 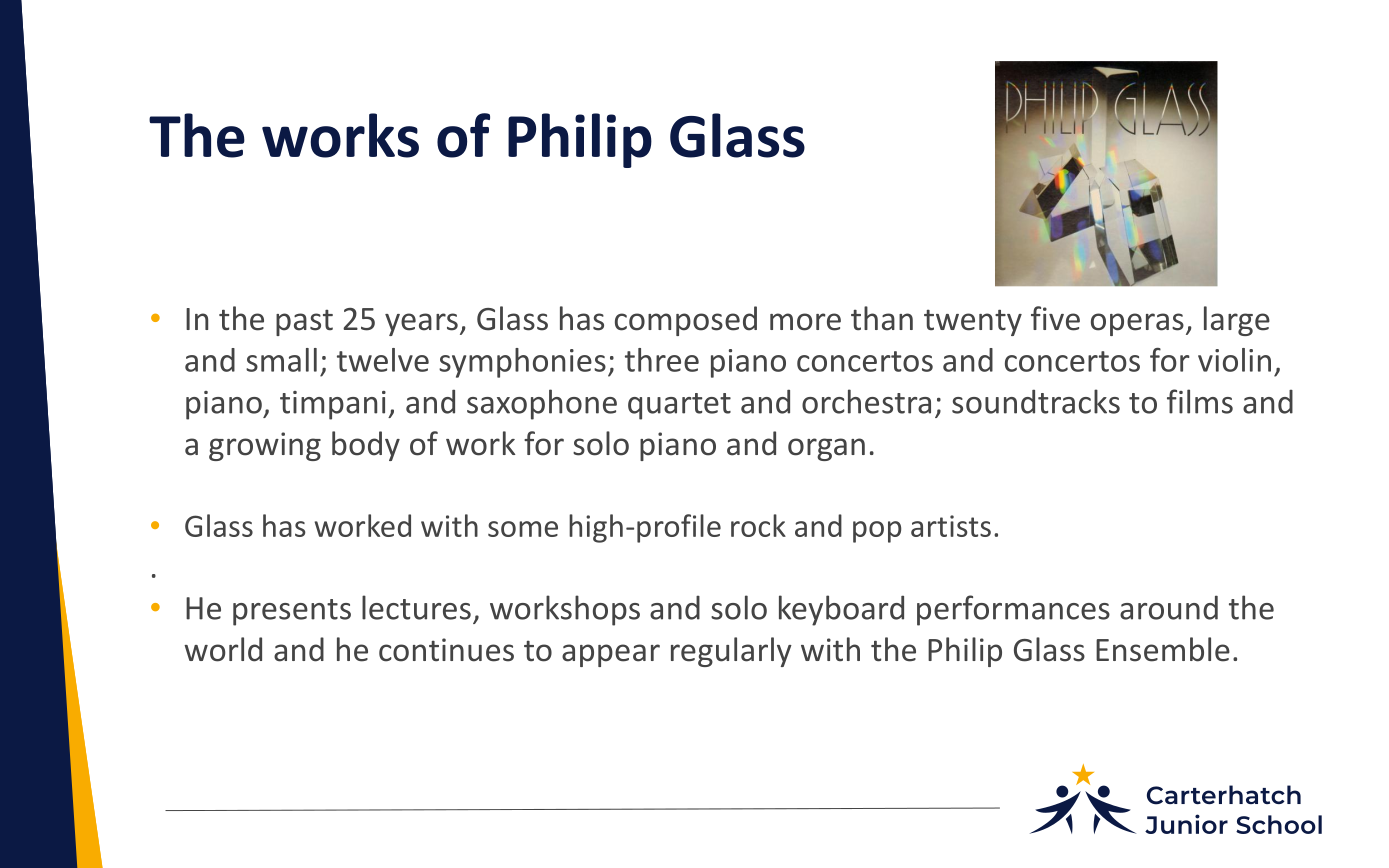 I want to click on composed, so click(x=686, y=321).
